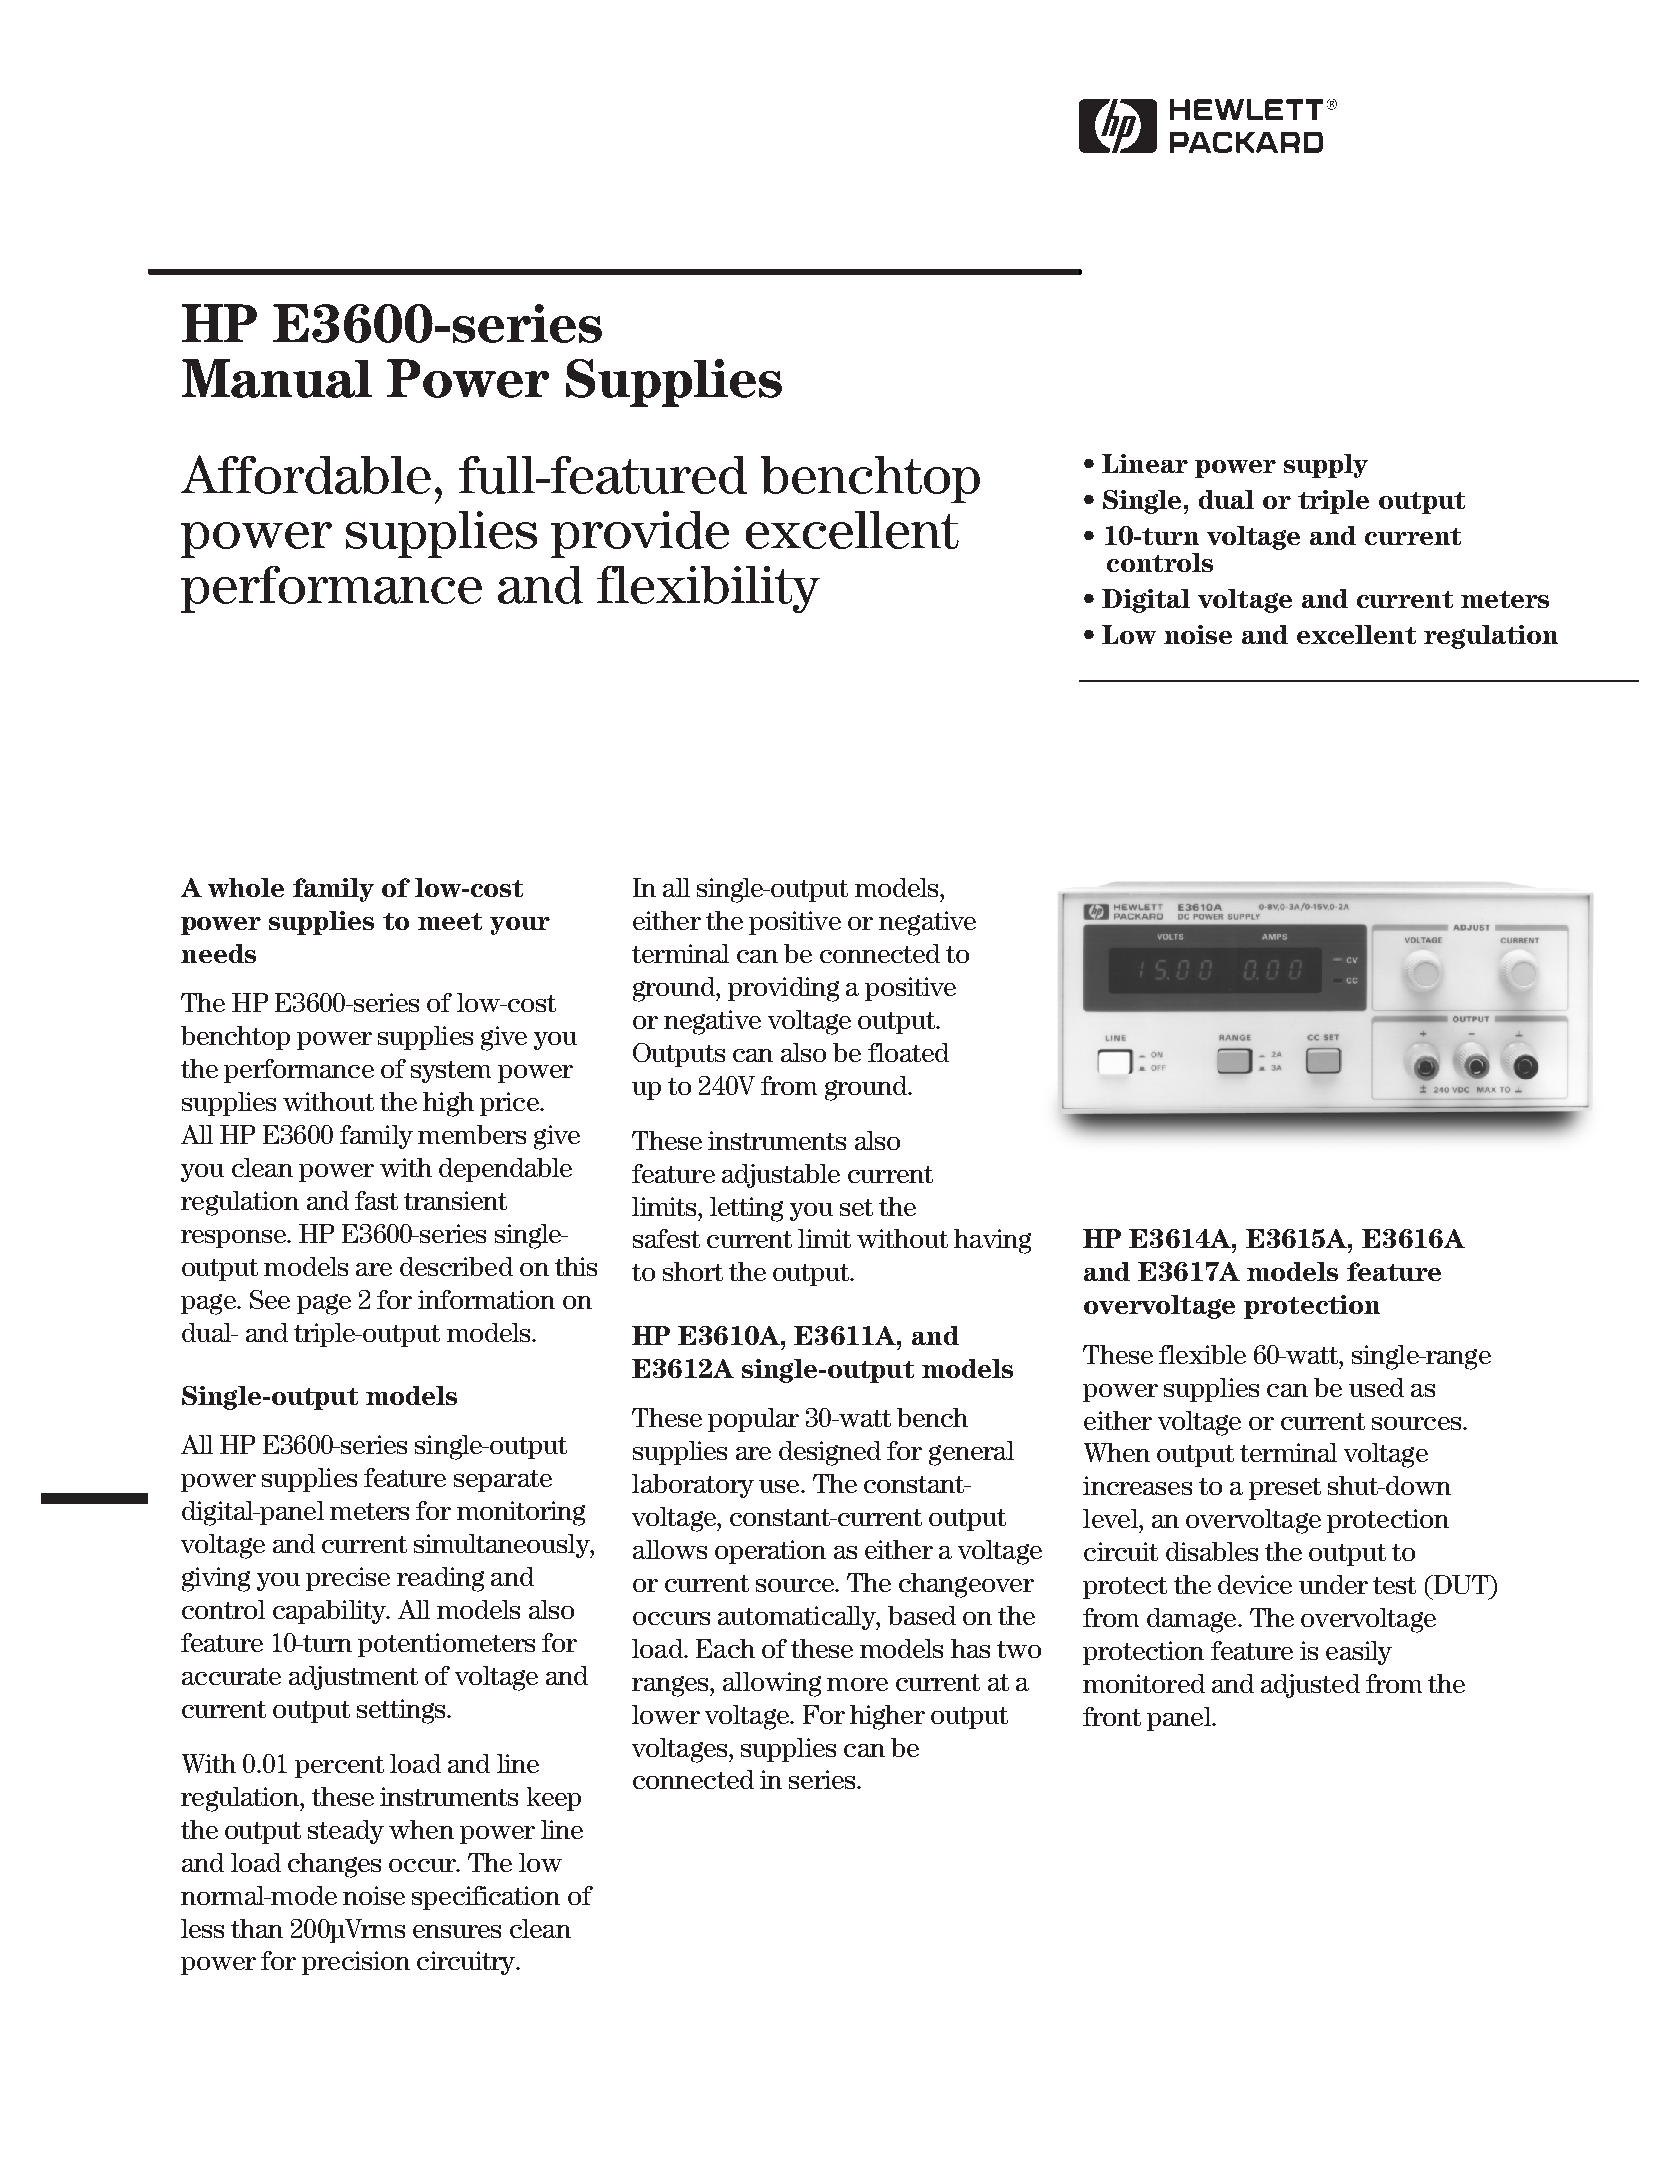 This page has height=2175, width=1680. What do you see at coordinates (356, 1963) in the page?
I see `precision` at bounding box center [356, 1963].
